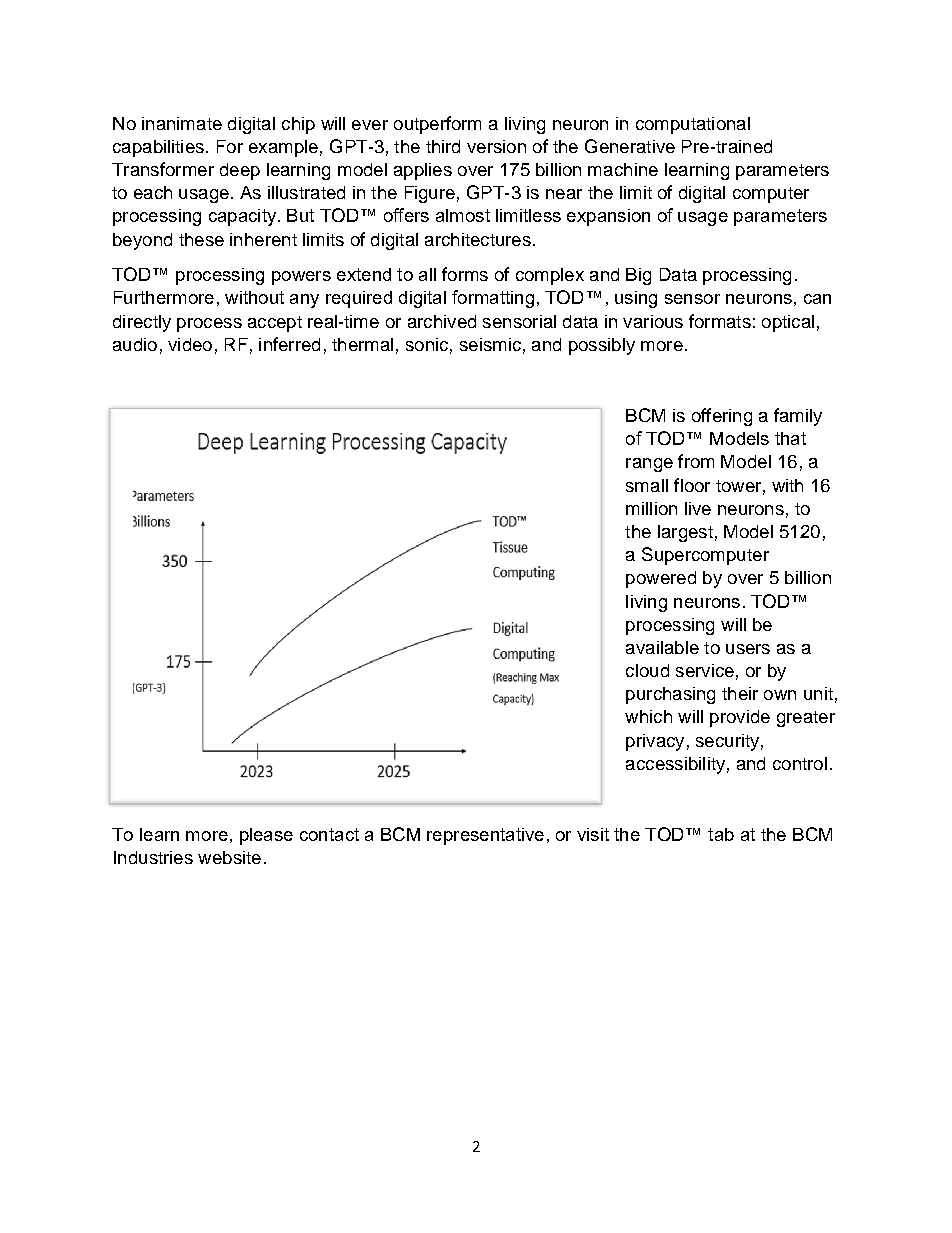 The width and height of the document is (952, 1233). I want to click on computational, so click(693, 125).
